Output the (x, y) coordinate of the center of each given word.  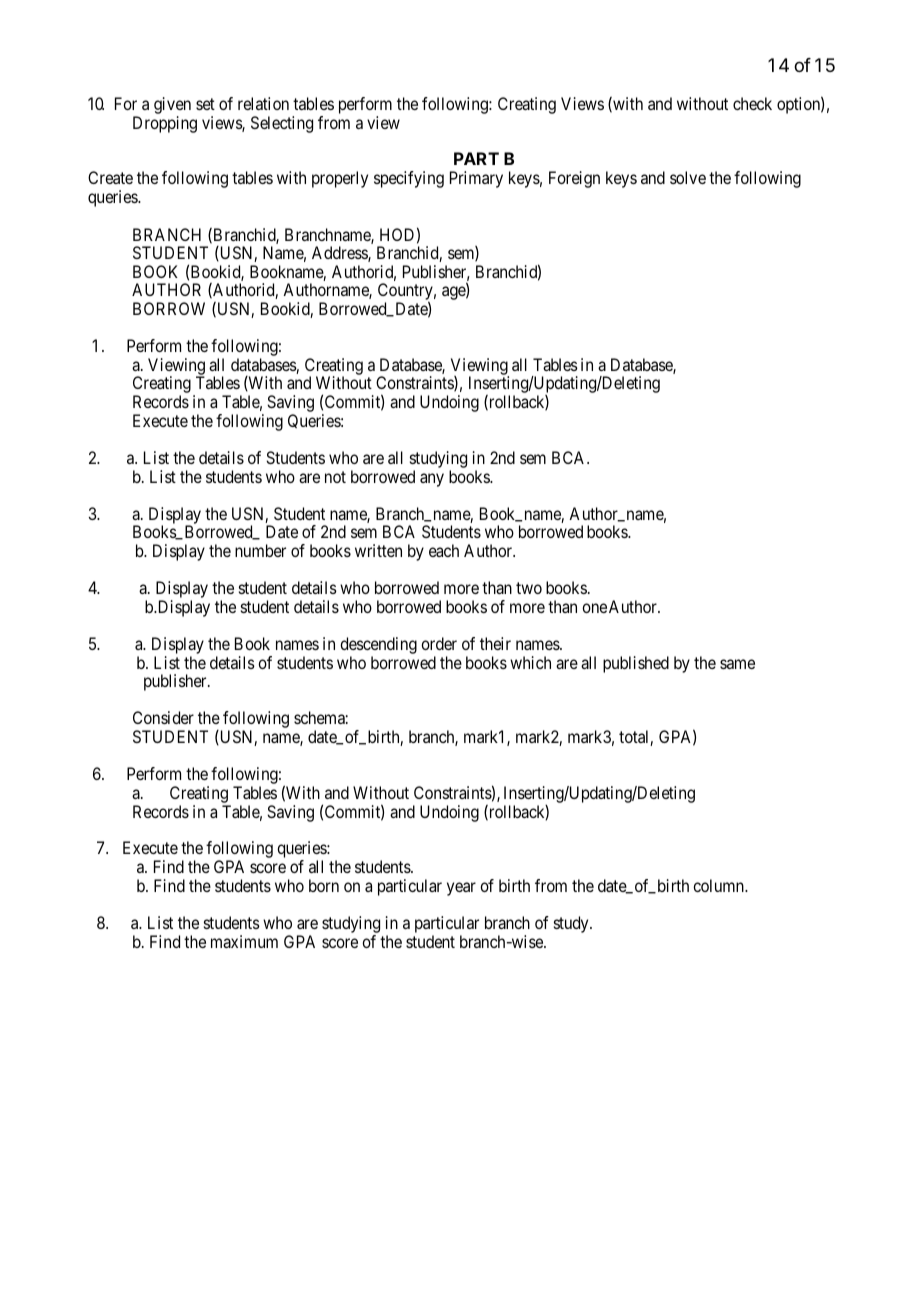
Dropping (165, 124)
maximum (244, 941)
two (529, 588)
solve (688, 177)
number (260, 550)
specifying (409, 179)
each (444, 550)
